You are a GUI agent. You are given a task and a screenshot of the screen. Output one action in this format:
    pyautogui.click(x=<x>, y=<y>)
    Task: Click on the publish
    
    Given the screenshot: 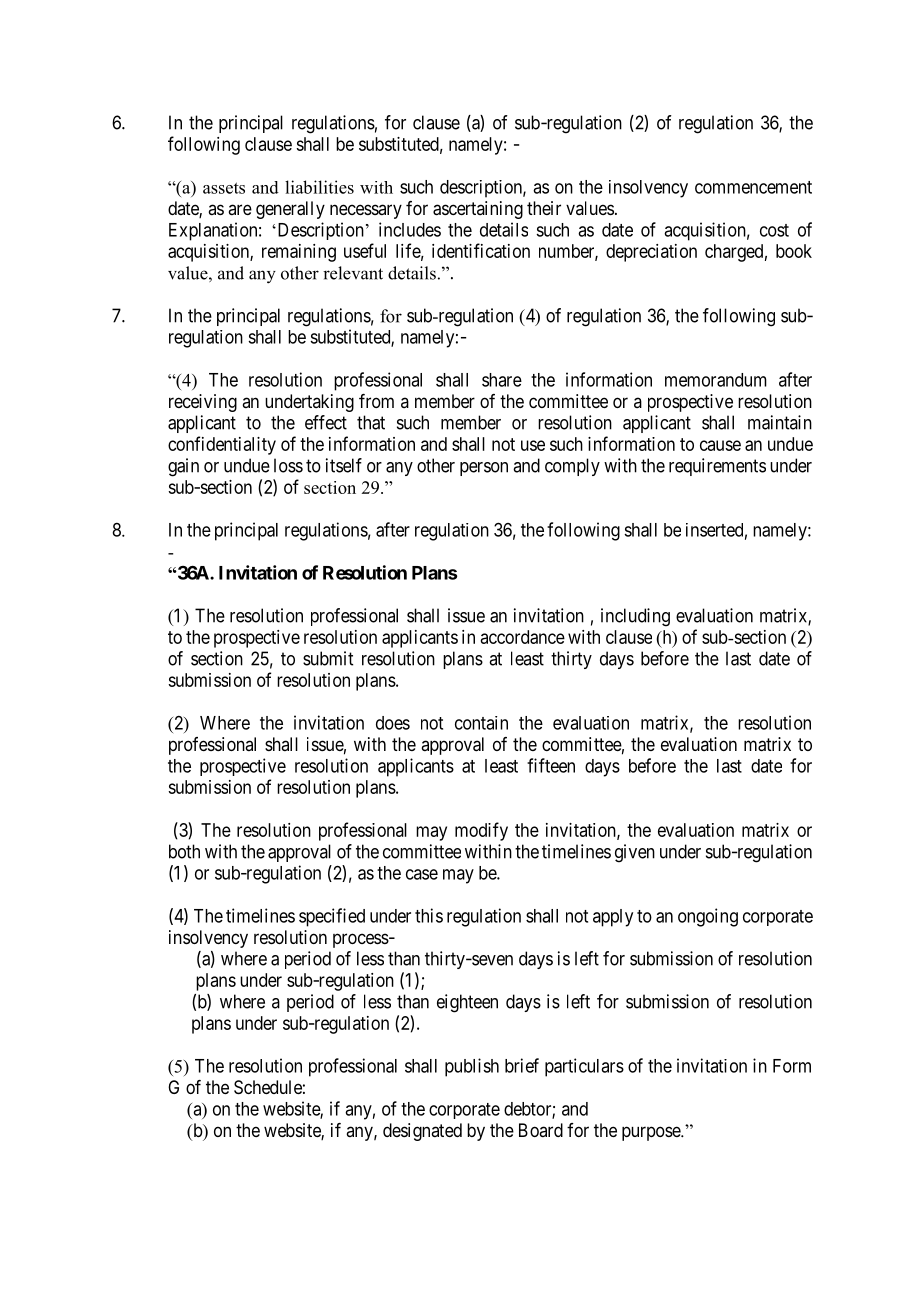 What is the action you would take?
    pyautogui.click(x=472, y=1067)
